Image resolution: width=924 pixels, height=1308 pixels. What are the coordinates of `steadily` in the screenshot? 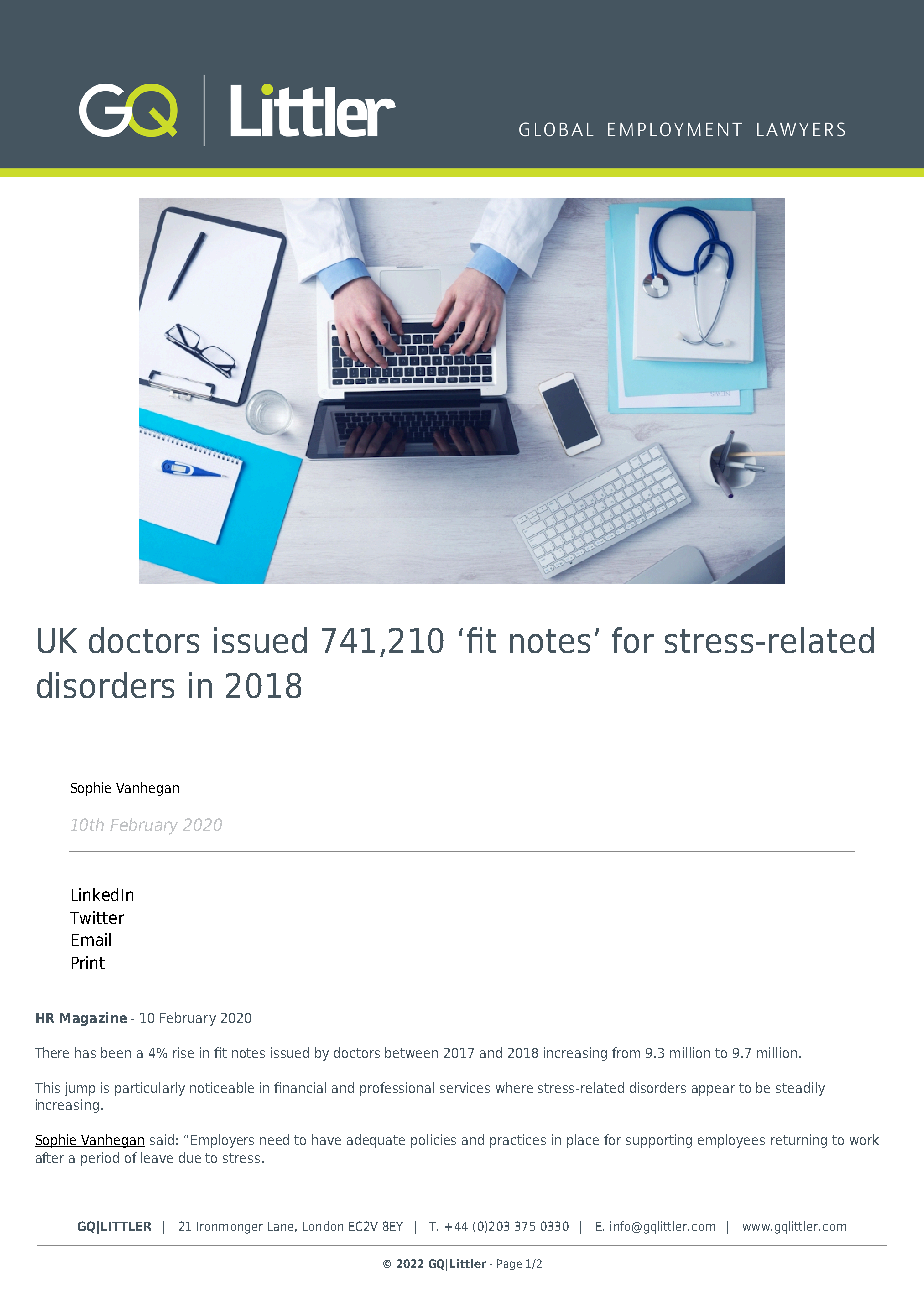 It's located at (800, 1089).
